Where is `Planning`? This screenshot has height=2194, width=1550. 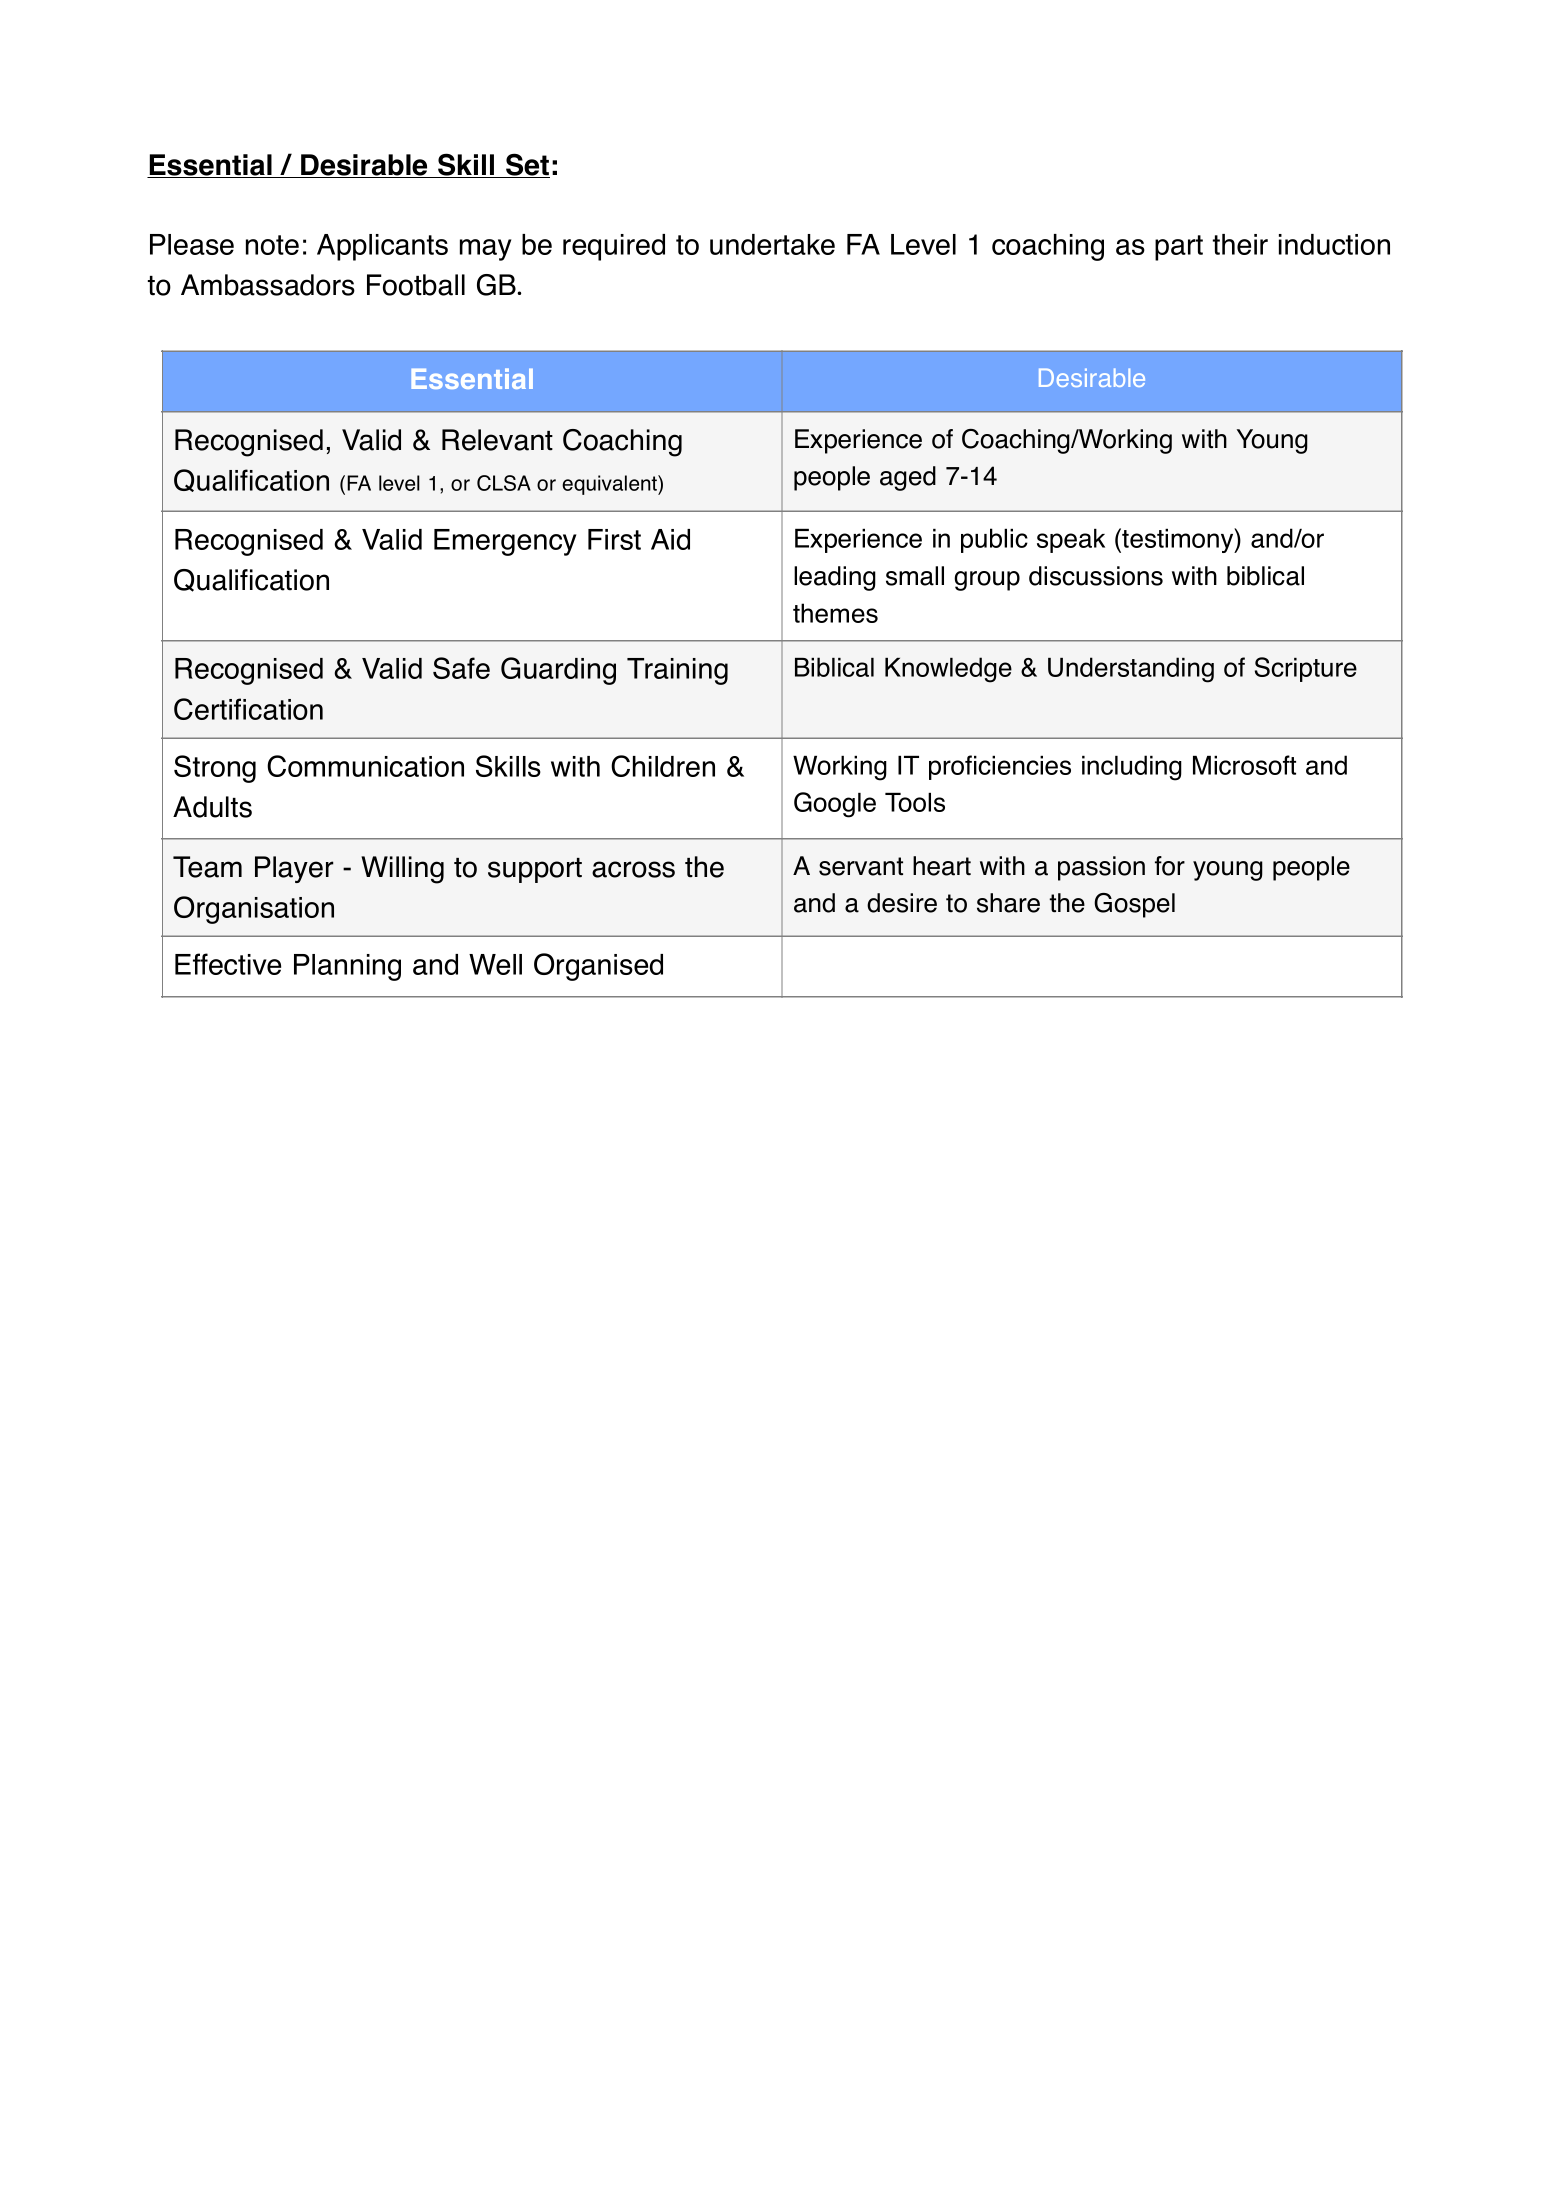
Planning is located at coordinates (347, 967).
